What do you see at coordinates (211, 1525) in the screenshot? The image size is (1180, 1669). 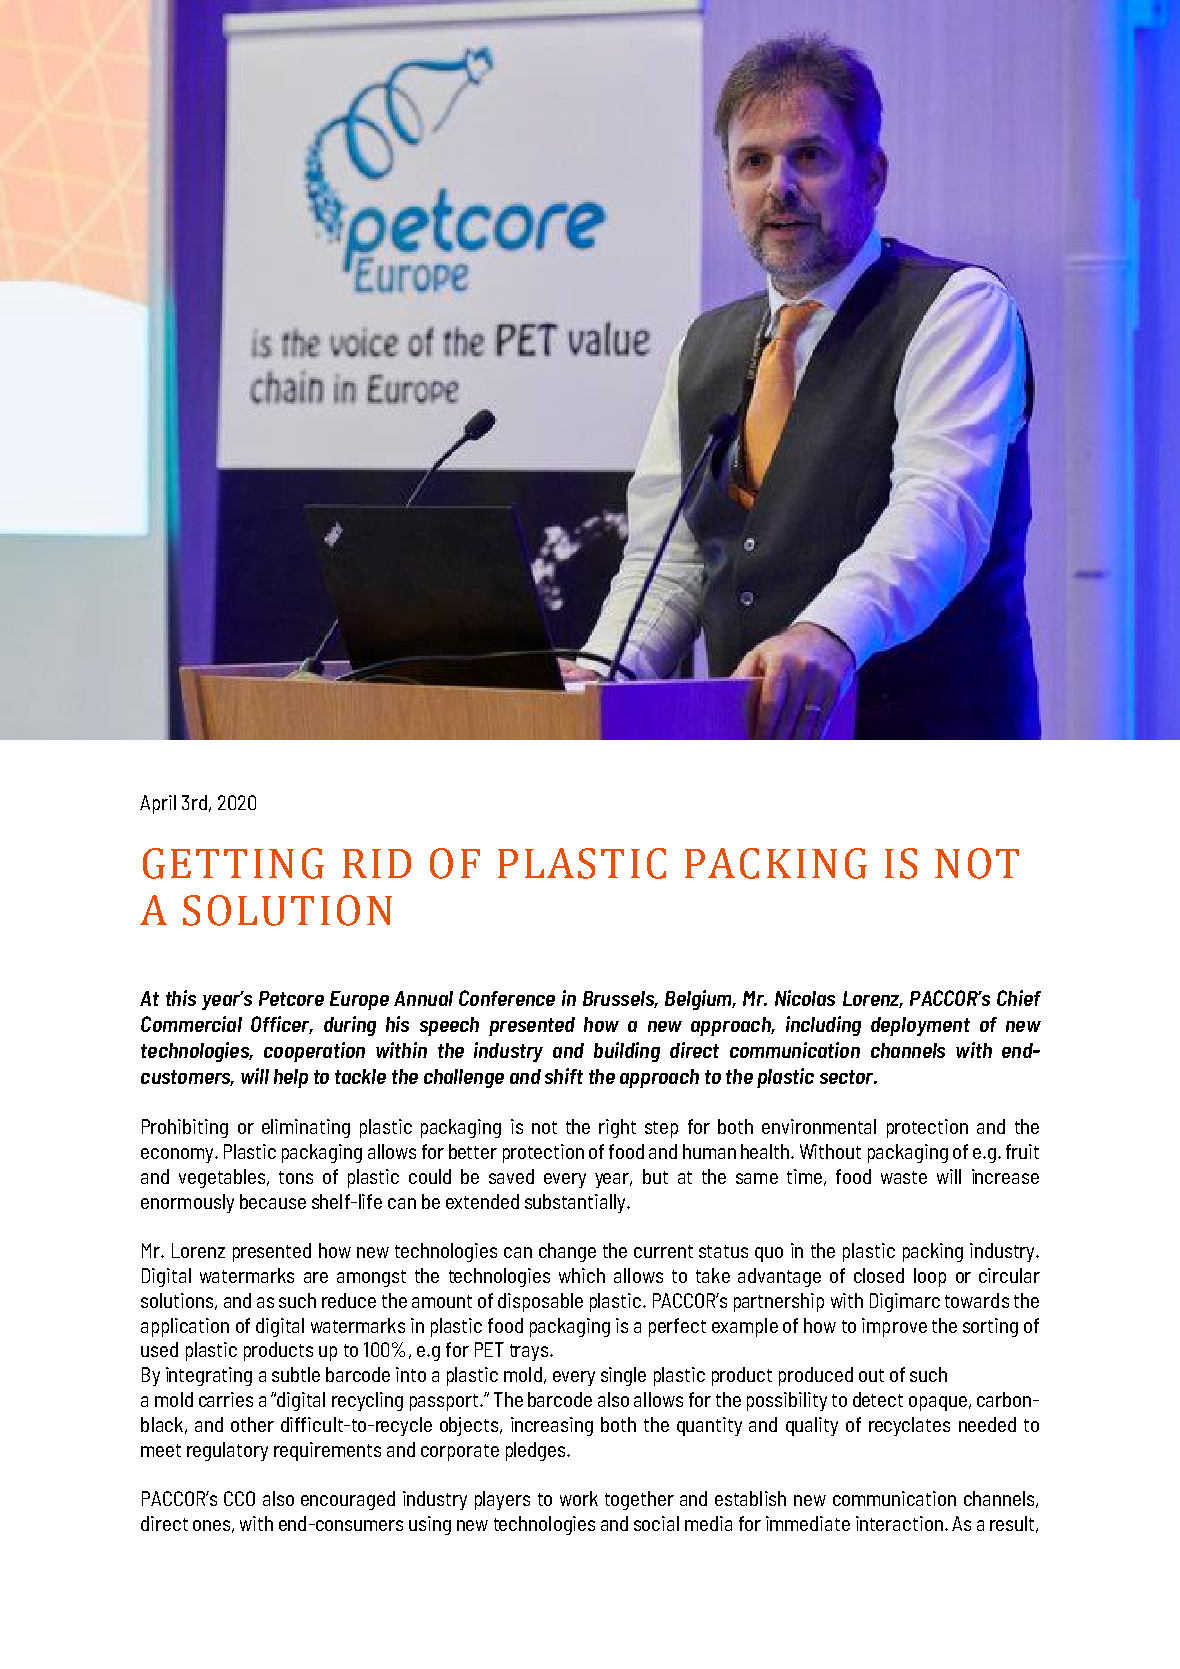 I see `ones` at bounding box center [211, 1525].
